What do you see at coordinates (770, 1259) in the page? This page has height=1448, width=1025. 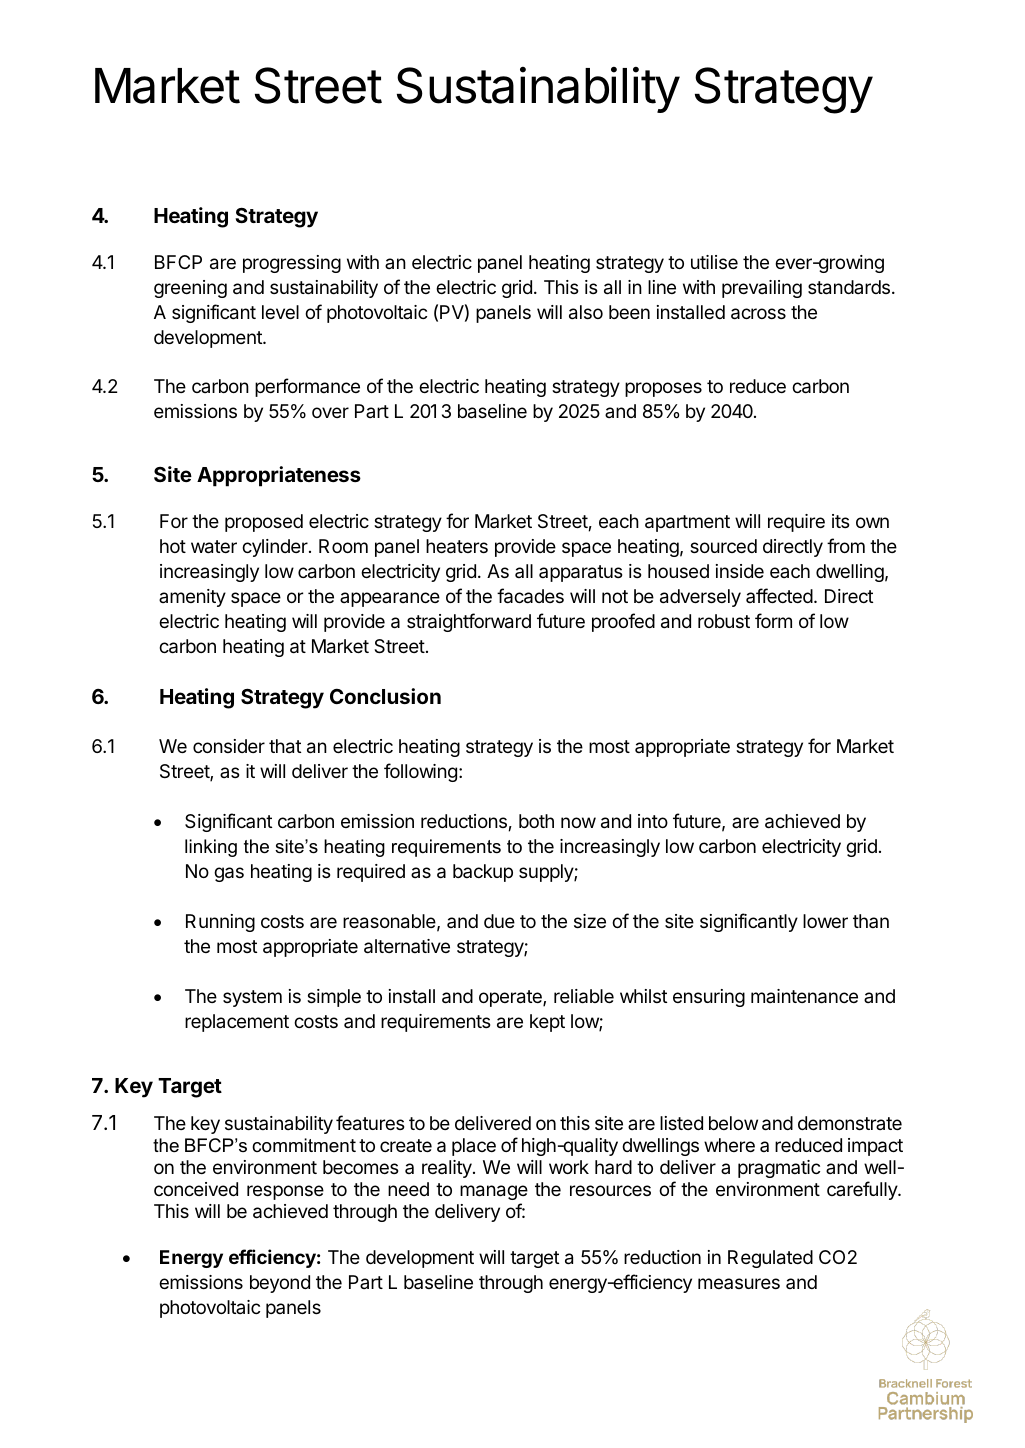 I see `Regulated` at bounding box center [770, 1259].
